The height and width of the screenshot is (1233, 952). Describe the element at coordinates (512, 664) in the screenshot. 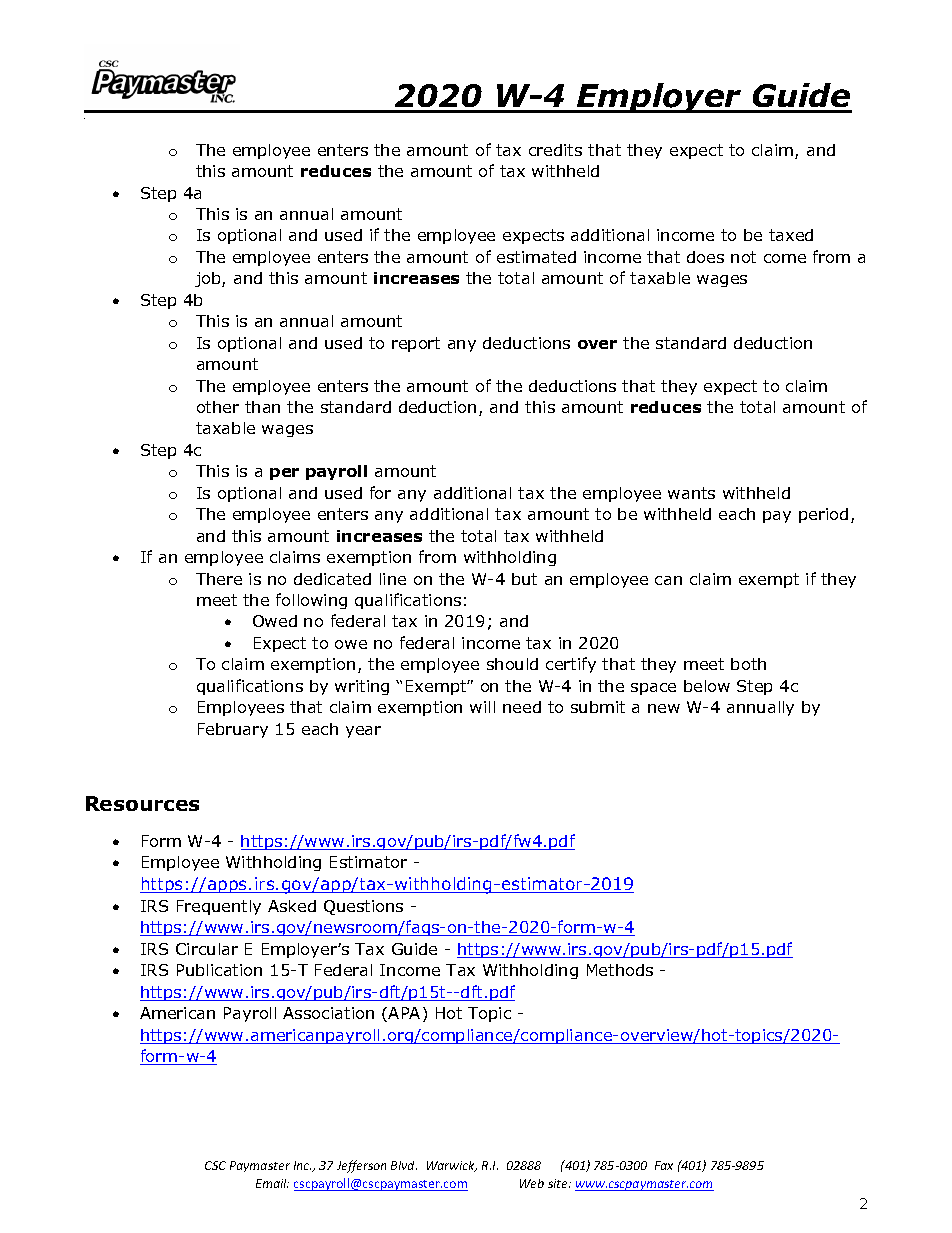

I see `should` at that location.
